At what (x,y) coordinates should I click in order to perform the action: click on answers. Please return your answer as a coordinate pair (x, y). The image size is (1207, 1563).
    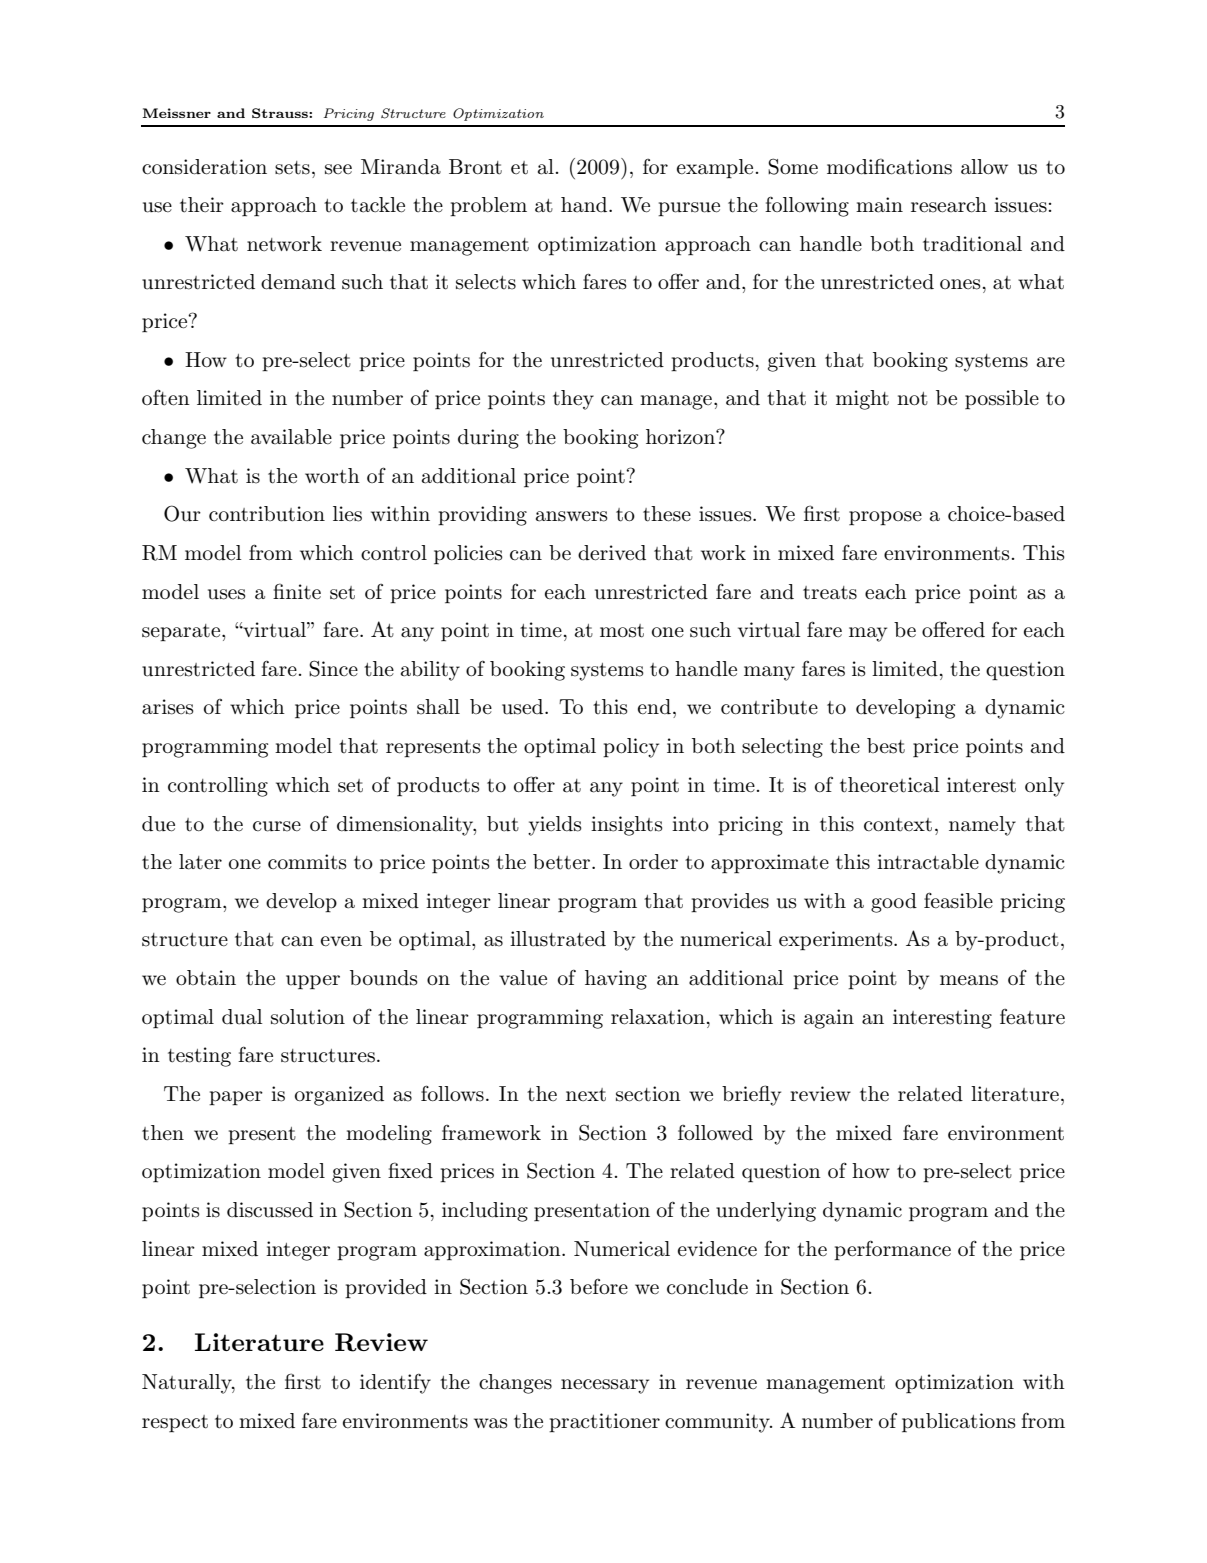
    Looking at the image, I should click on (572, 516).
